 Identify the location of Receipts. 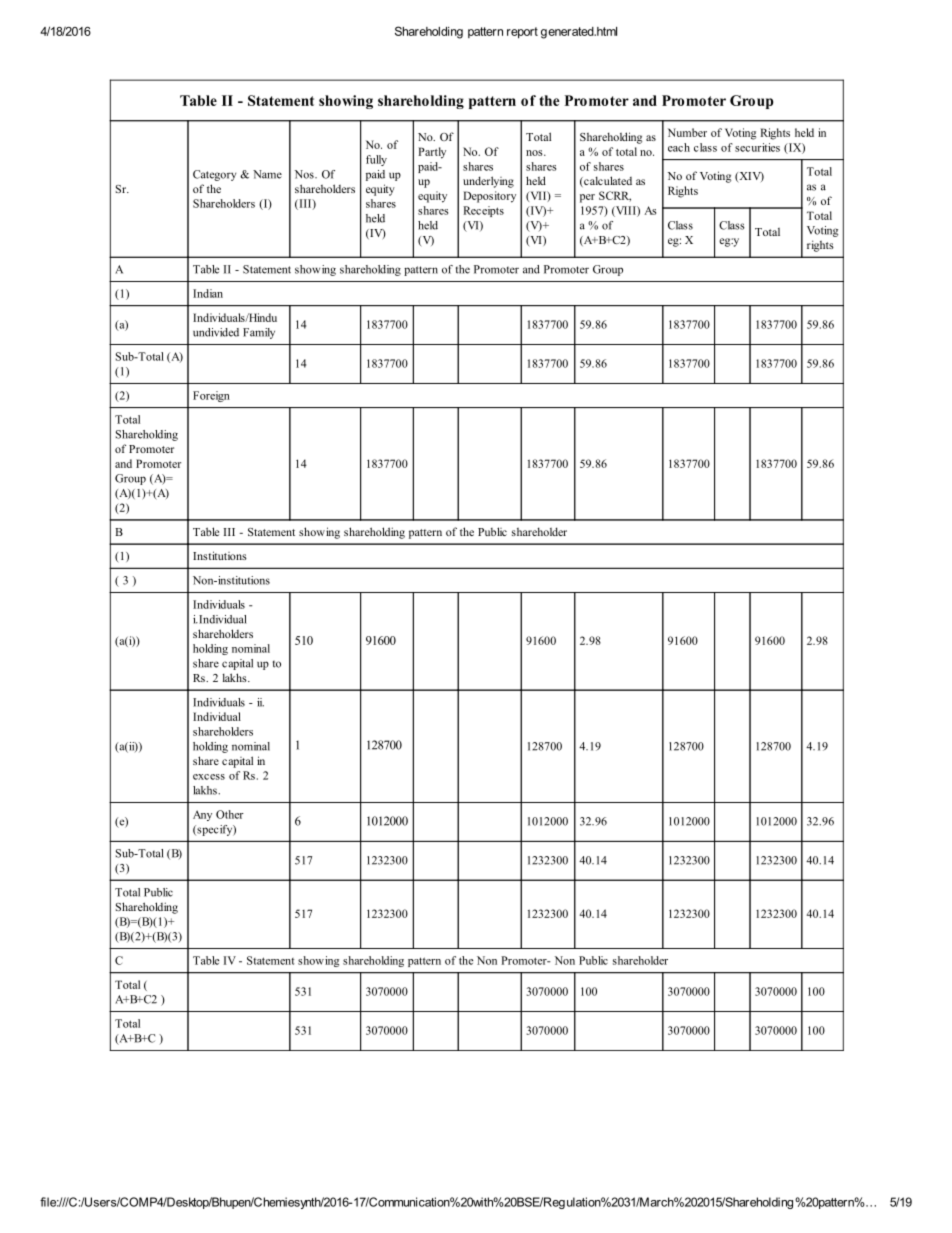
(483, 211).
